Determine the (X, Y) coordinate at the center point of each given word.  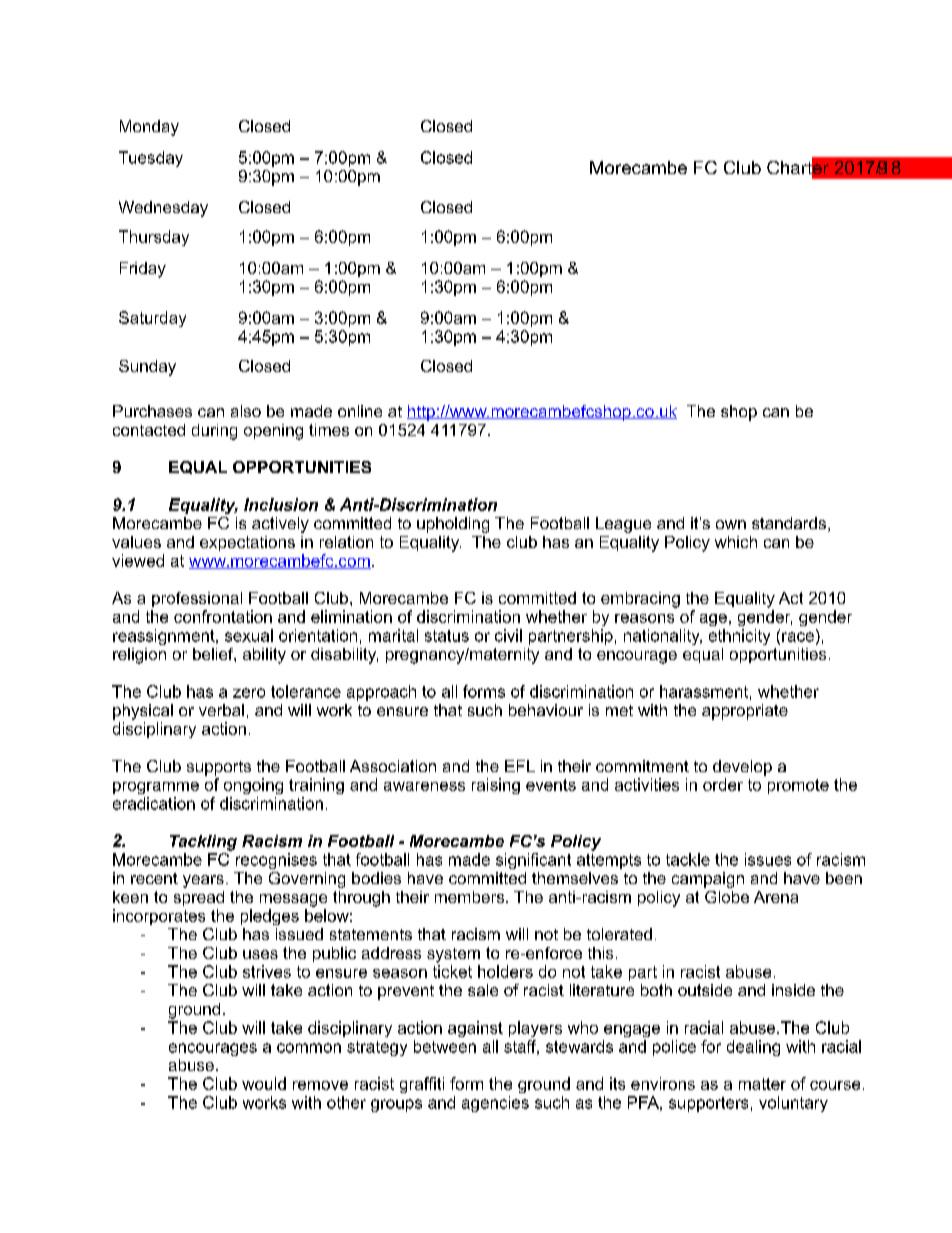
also (246, 411)
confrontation (223, 616)
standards (789, 523)
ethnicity (739, 637)
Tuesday (151, 159)
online (360, 411)
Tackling (203, 843)
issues (768, 859)
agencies (495, 1104)
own (731, 524)
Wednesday (163, 209)
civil (508, 635)
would (264, 1083)
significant (533, 861)
